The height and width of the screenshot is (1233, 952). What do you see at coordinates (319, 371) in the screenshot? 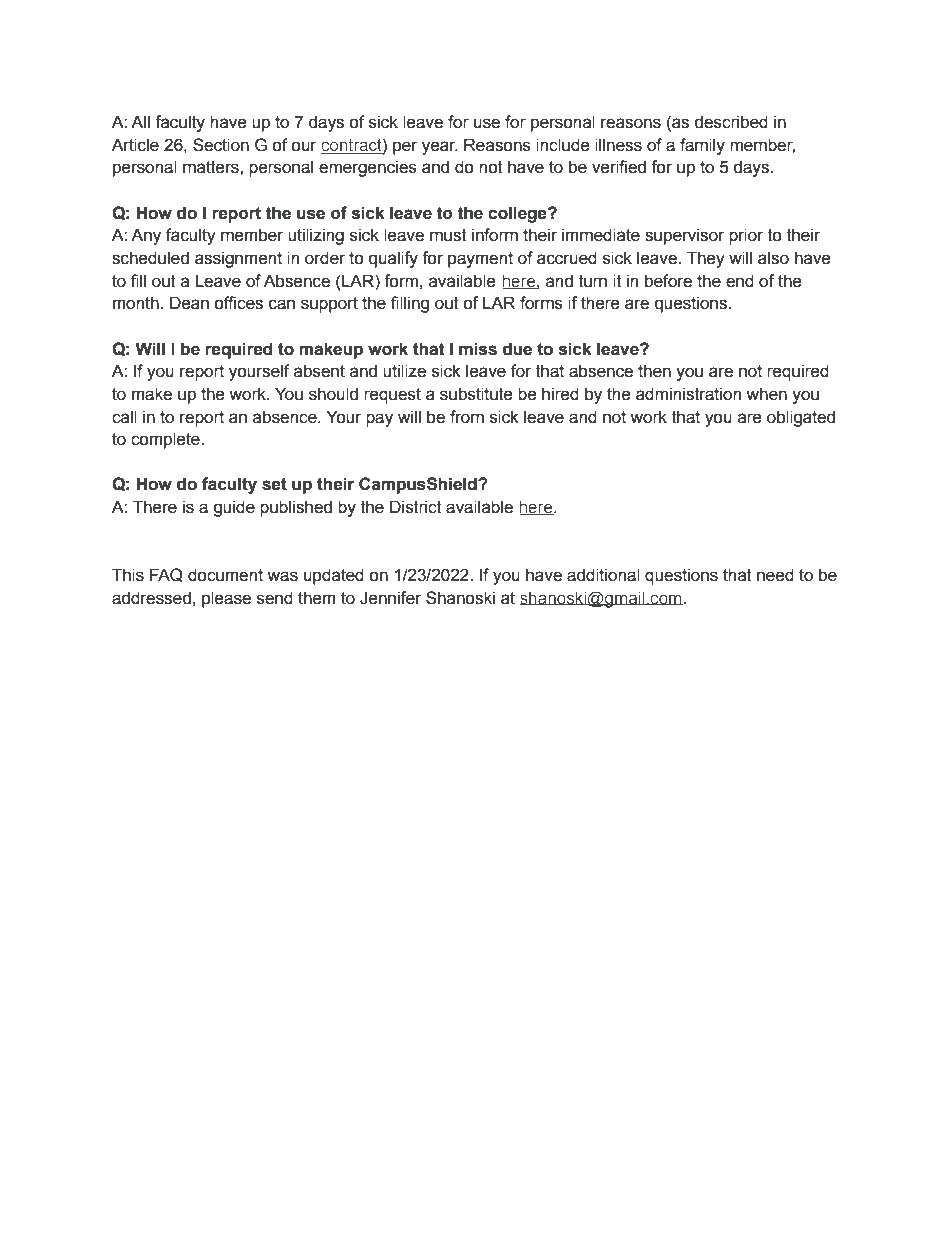
I see `absent` at bounding box center [319, 371].
